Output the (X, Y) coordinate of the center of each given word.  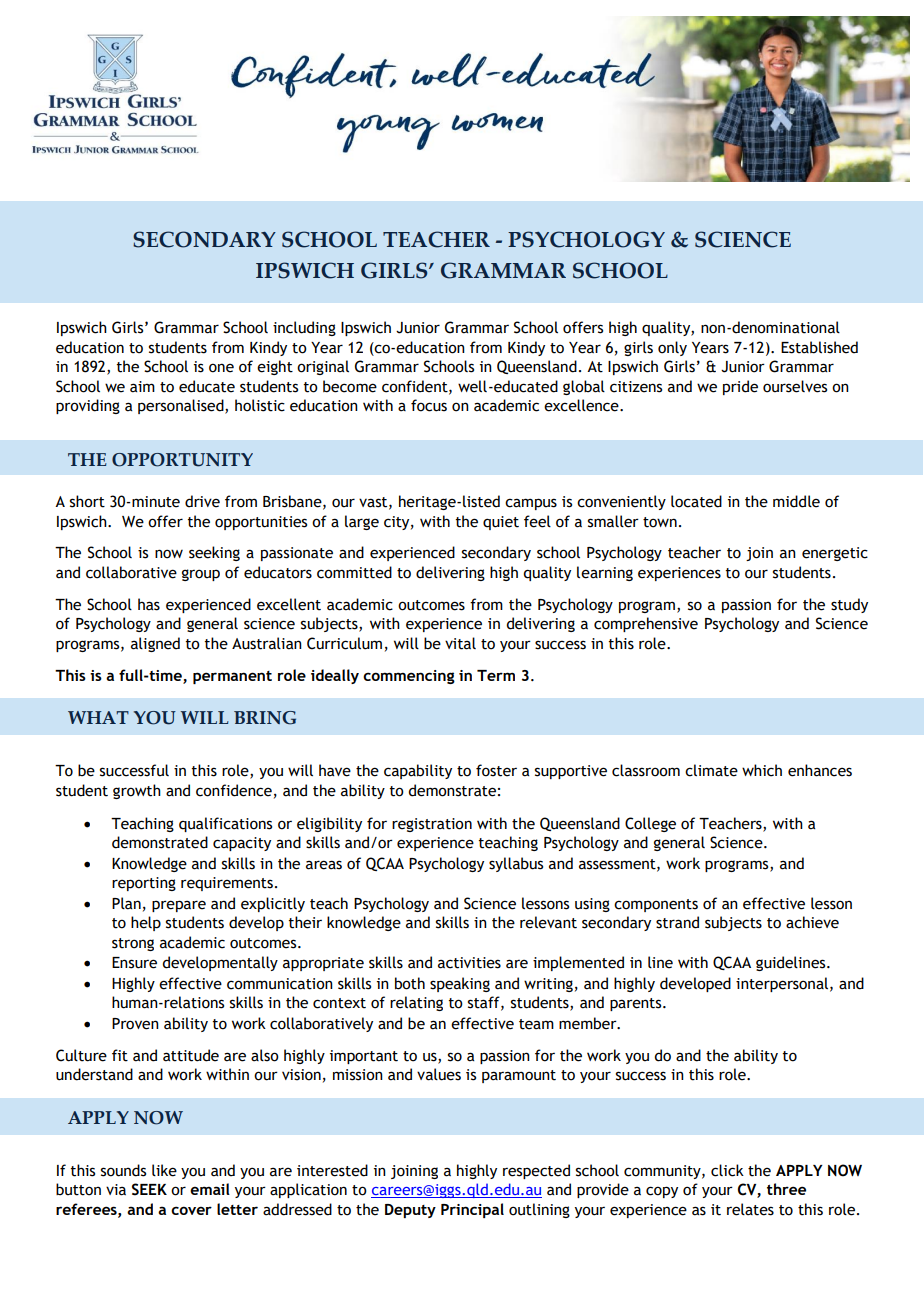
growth (137, 791)
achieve (812, 922)
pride (740, 387)
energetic (835, 554)
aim (142, 387)
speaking (460, 984)
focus (429, 405)
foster (496, 770)
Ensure (134, 963)
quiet (501, 523)
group (201, 575)
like (164, 1170)
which (762, 770)
